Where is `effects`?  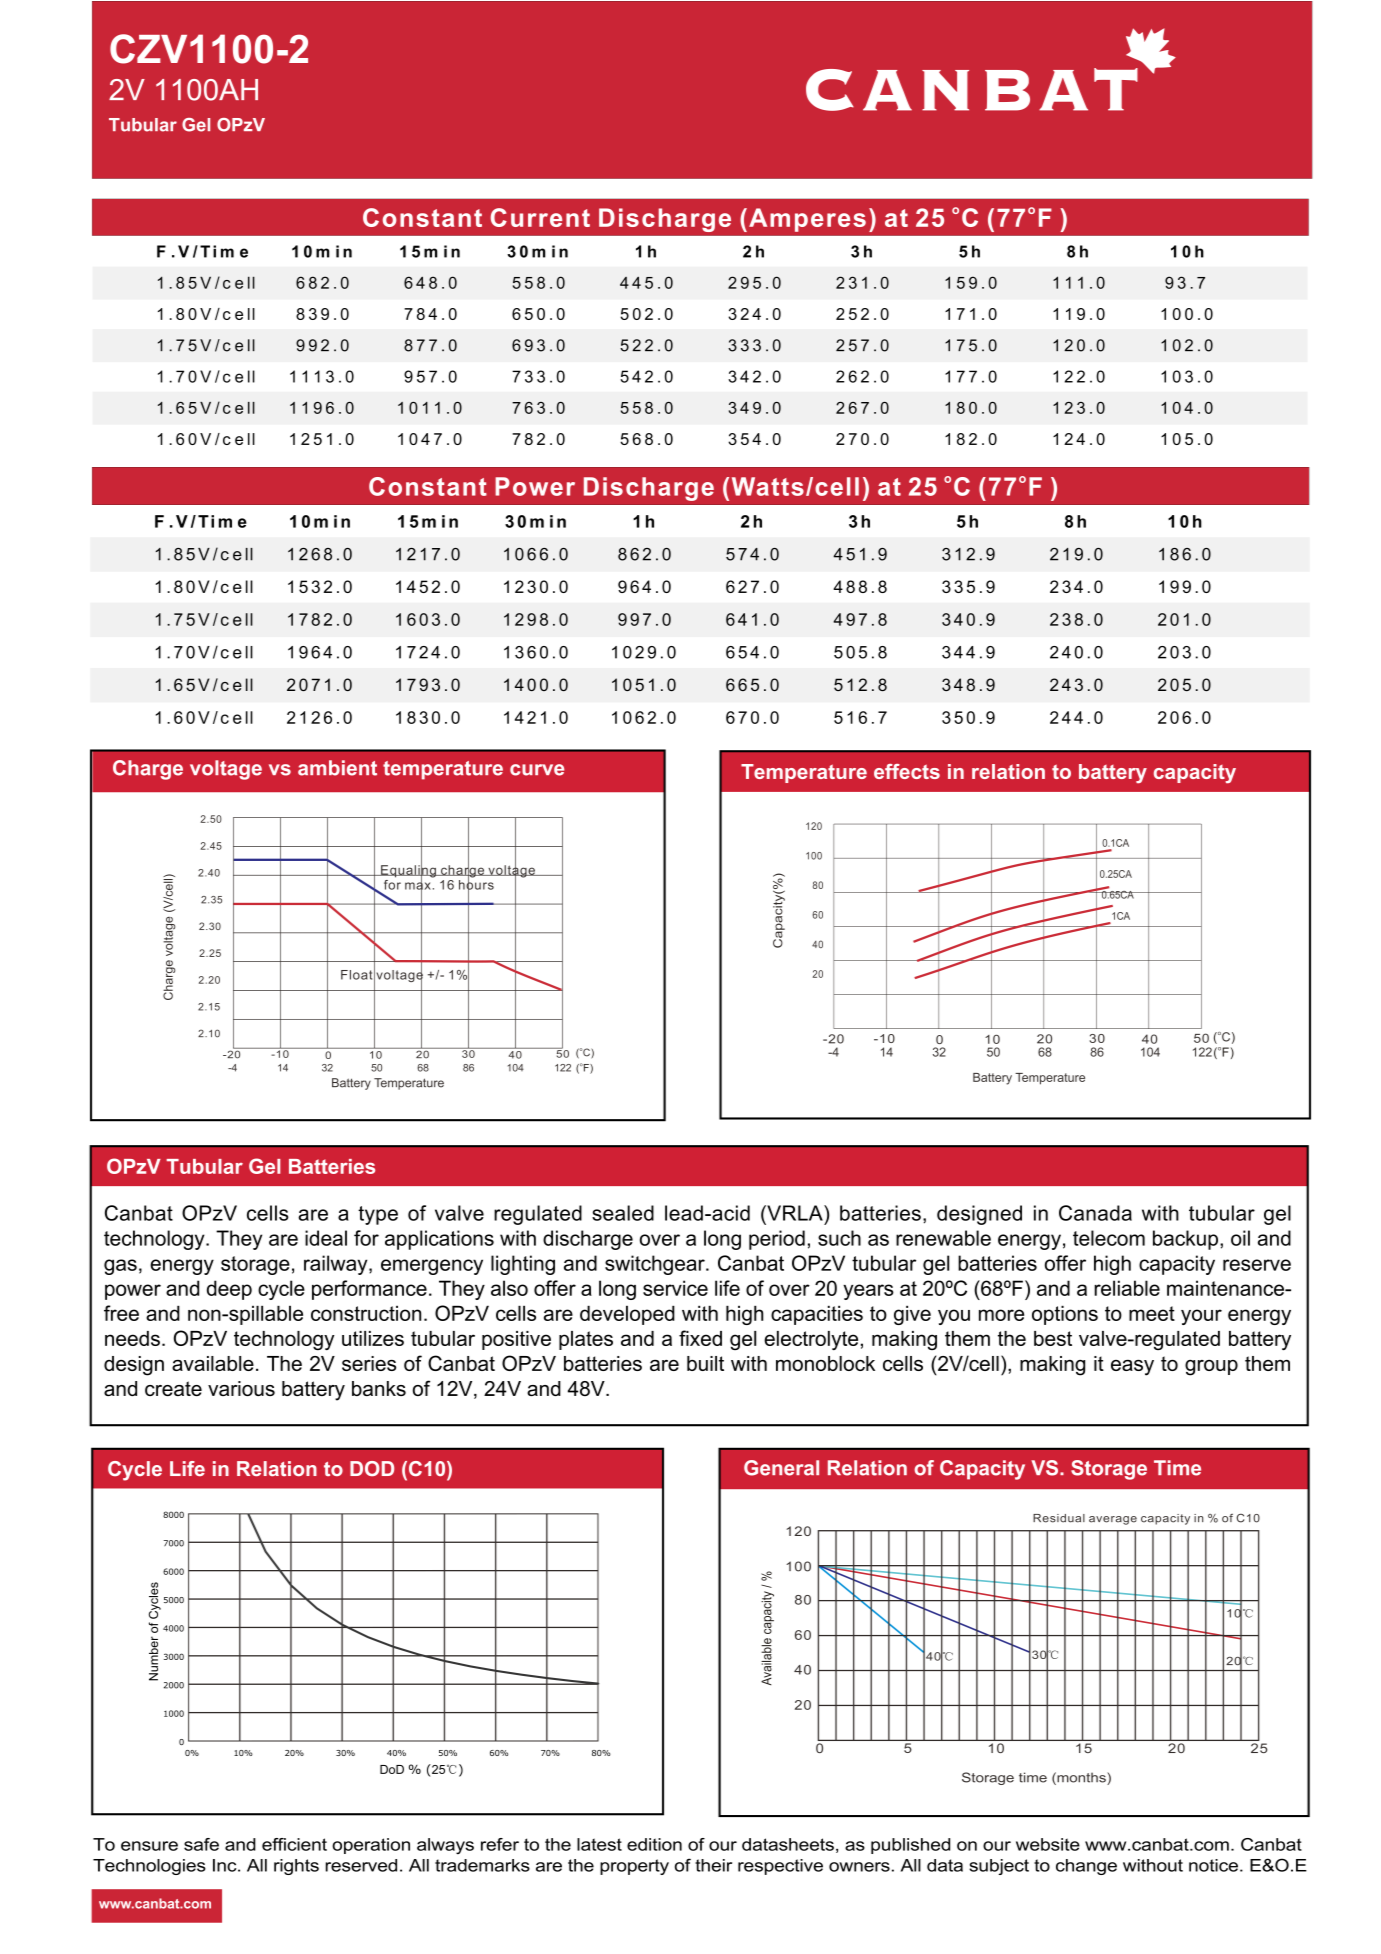 effects is located at coordinates (907, 771).
